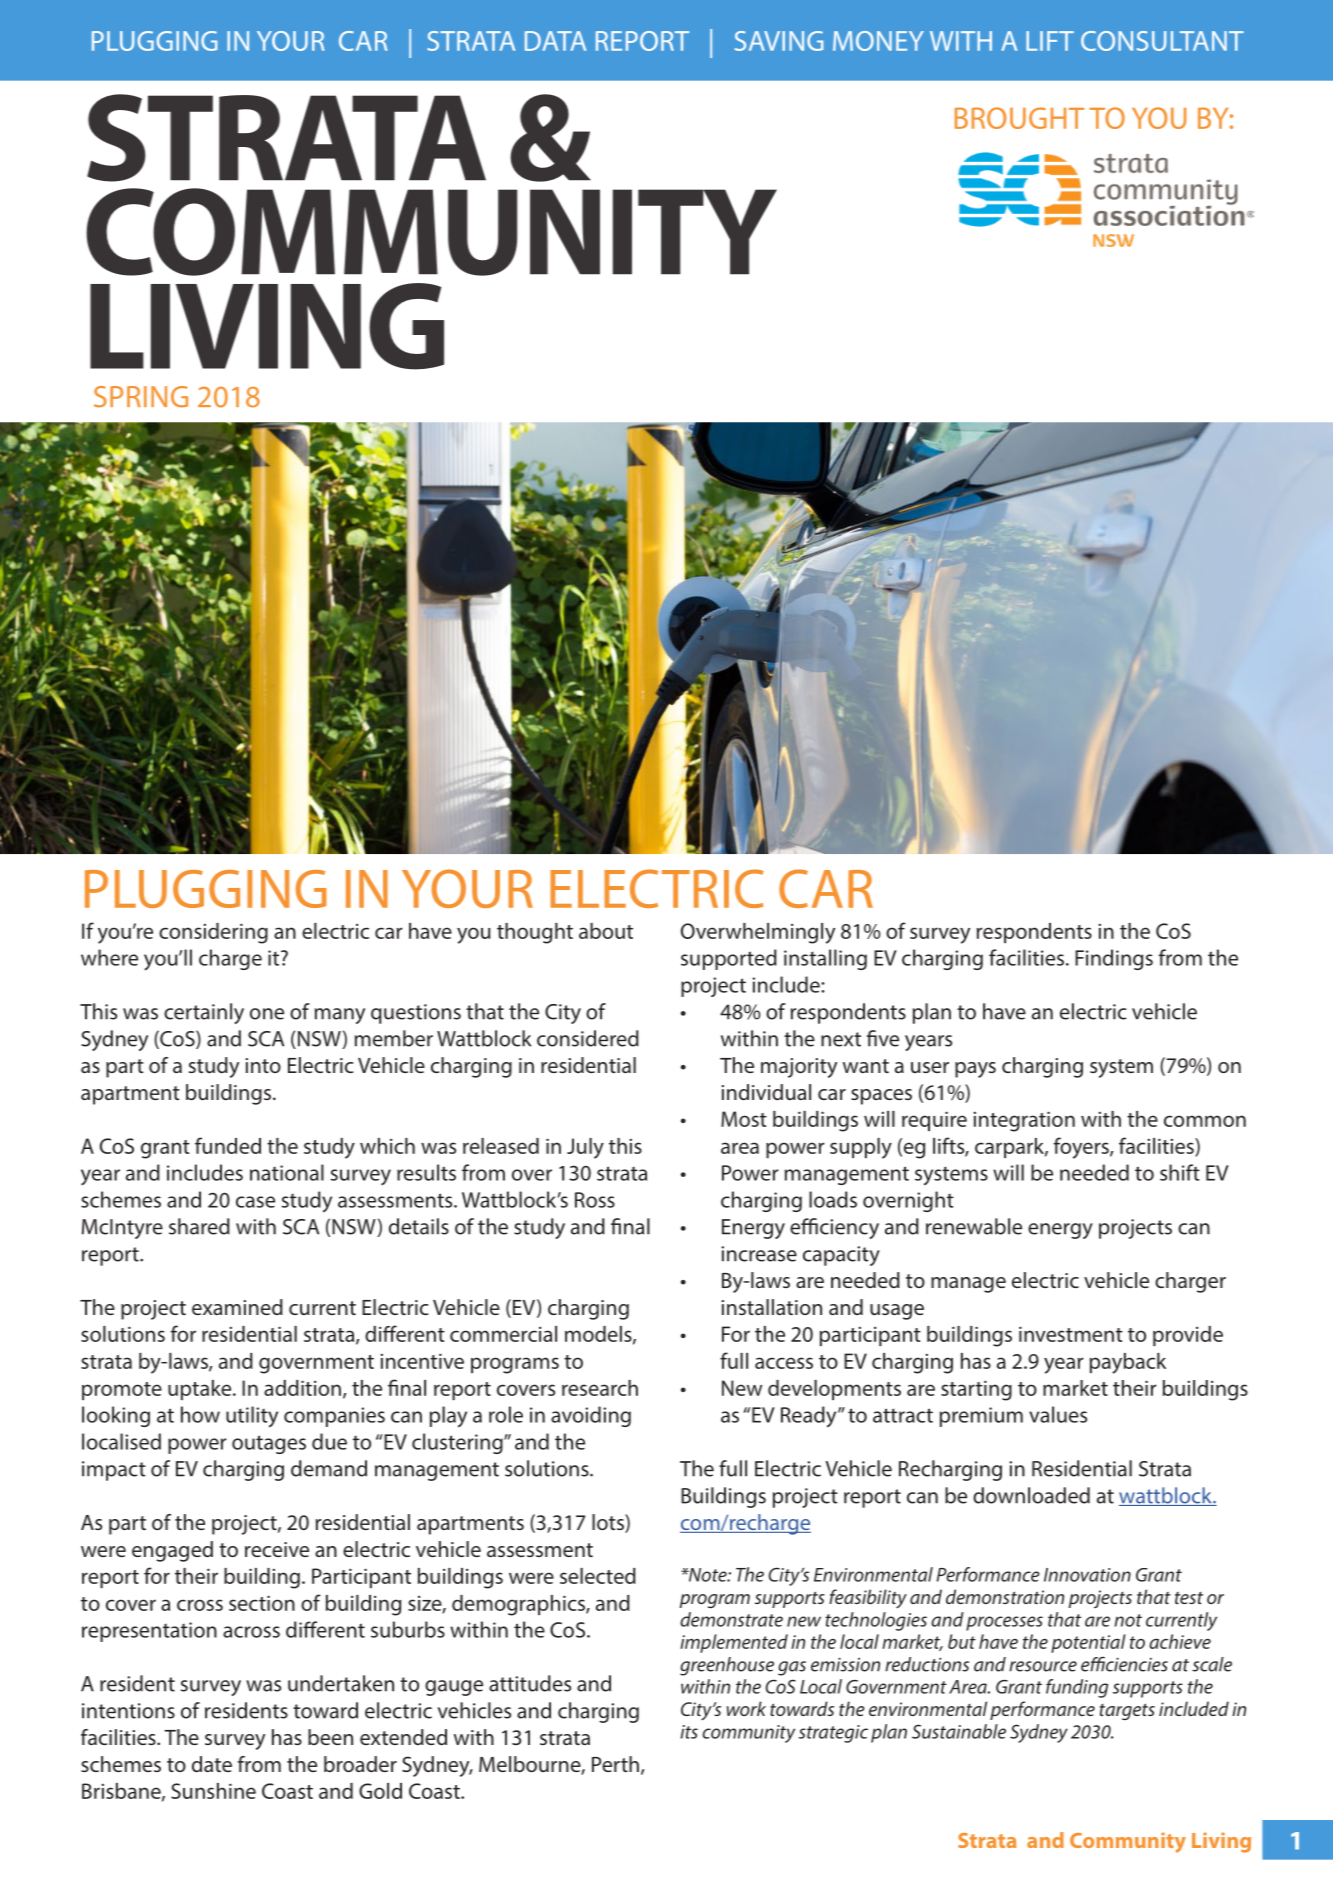 This page has width=1333, height=1886. Describe the element at coordinates (606, 931) in the page. I see `about` at that location.
